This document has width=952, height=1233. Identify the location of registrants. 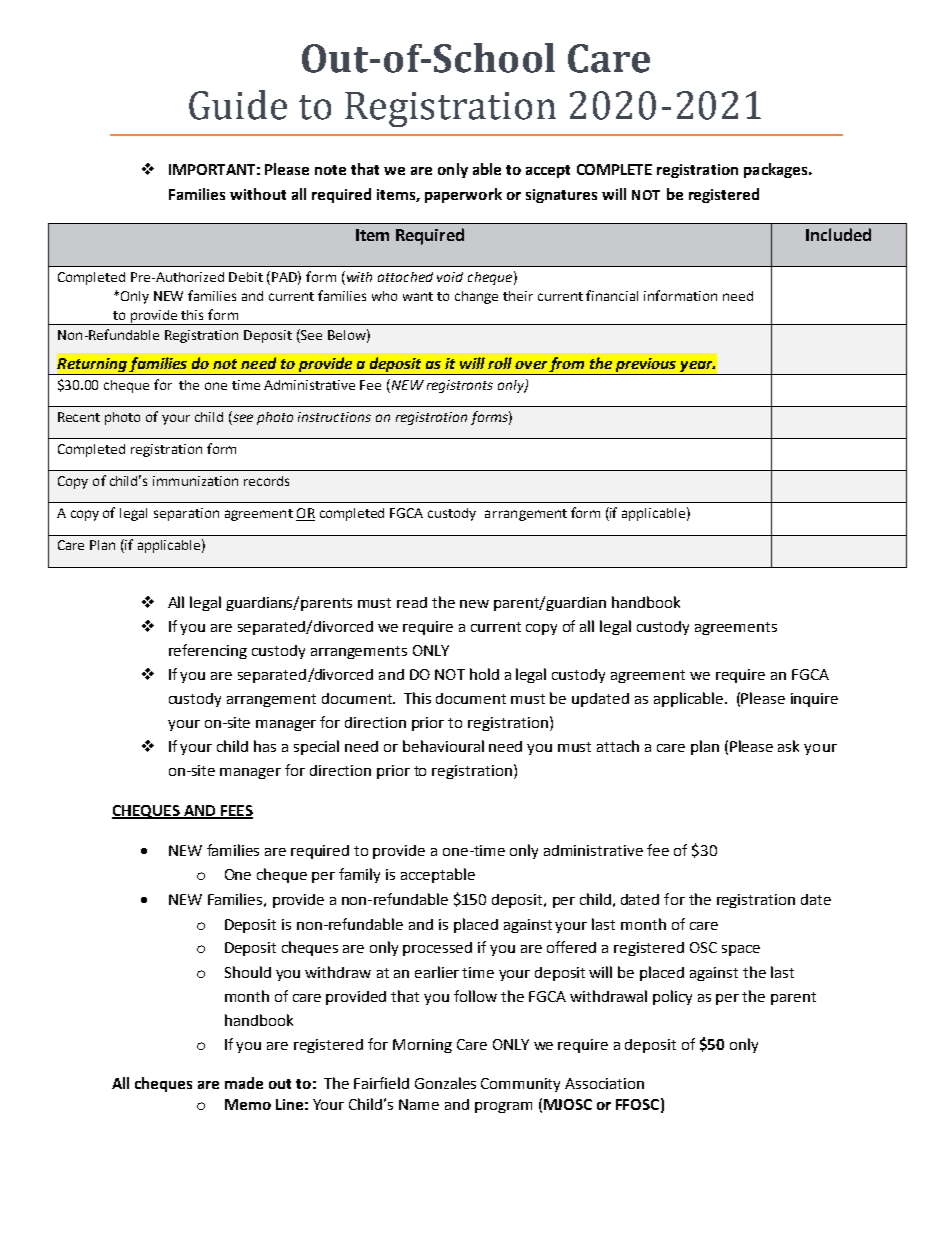
(460, 386).
